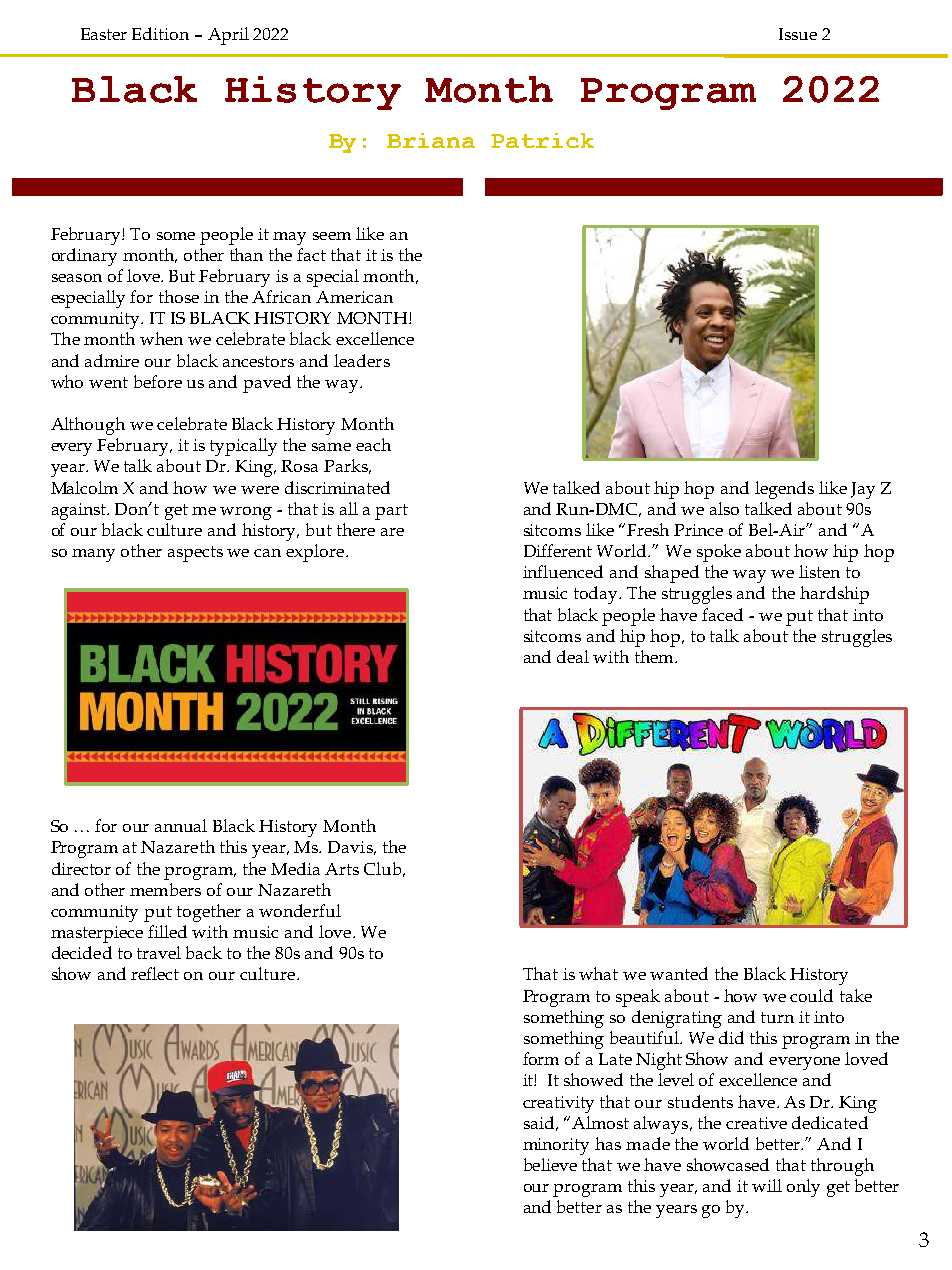 This screenshot has width=952, height=1270. Describe the element at coordinates (431, 140) in the screenshot. I see `Briana` at that location.
